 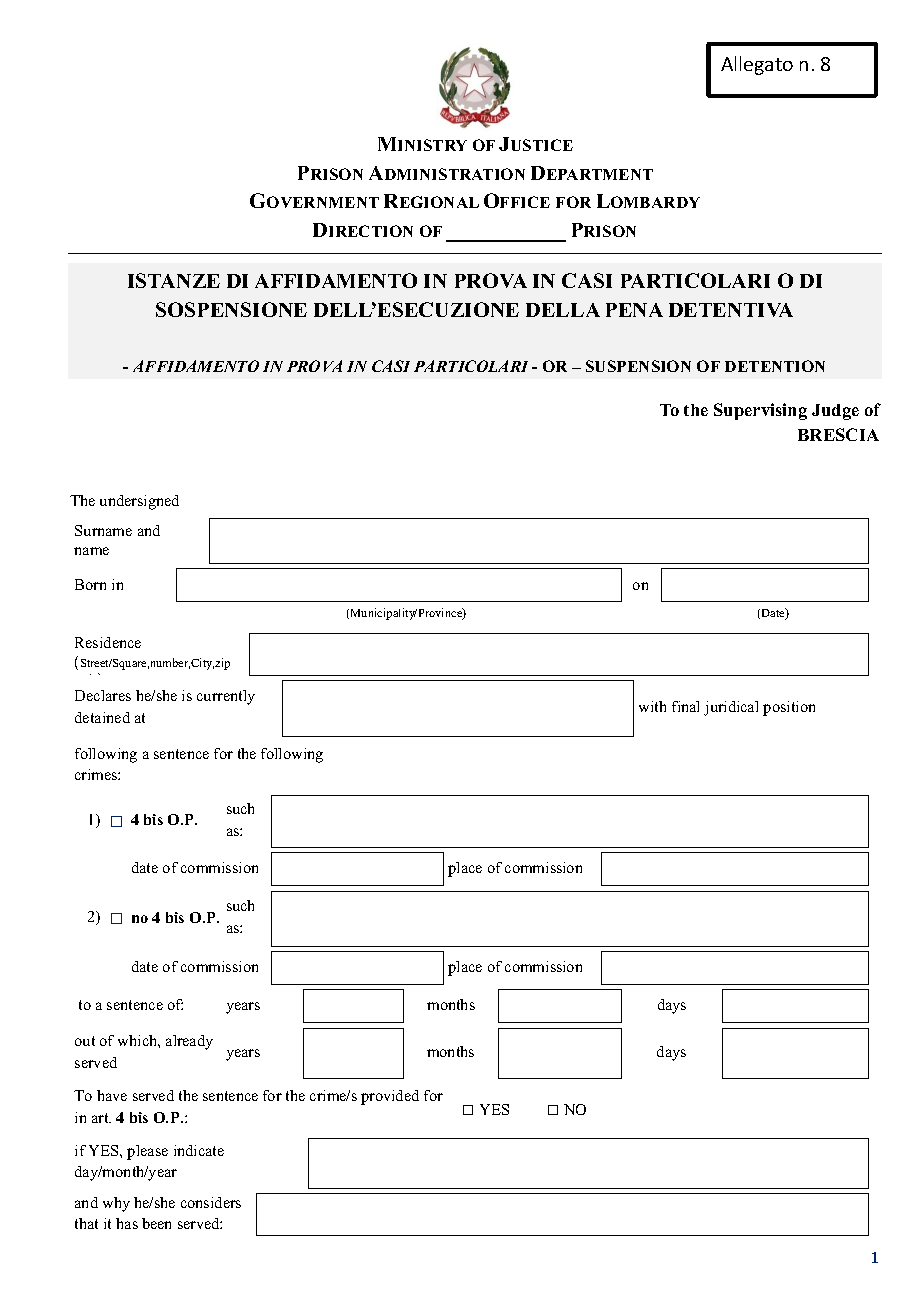 I want to click on with, so click(x=652, y=706).
